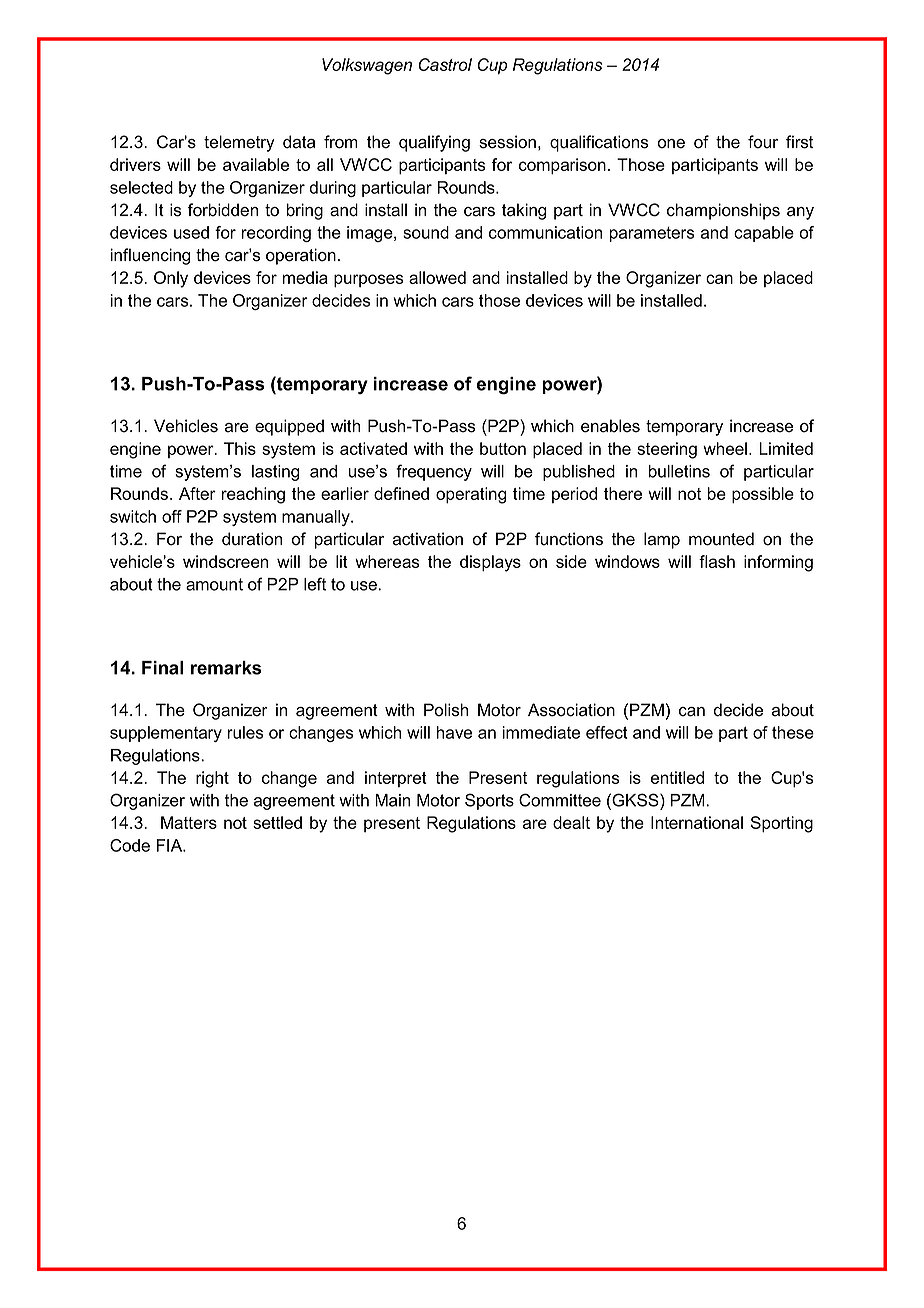  What do you see at coordinates (437, 277) in the screenshot?
I see `allowed` at bounding box center [437, 277].
